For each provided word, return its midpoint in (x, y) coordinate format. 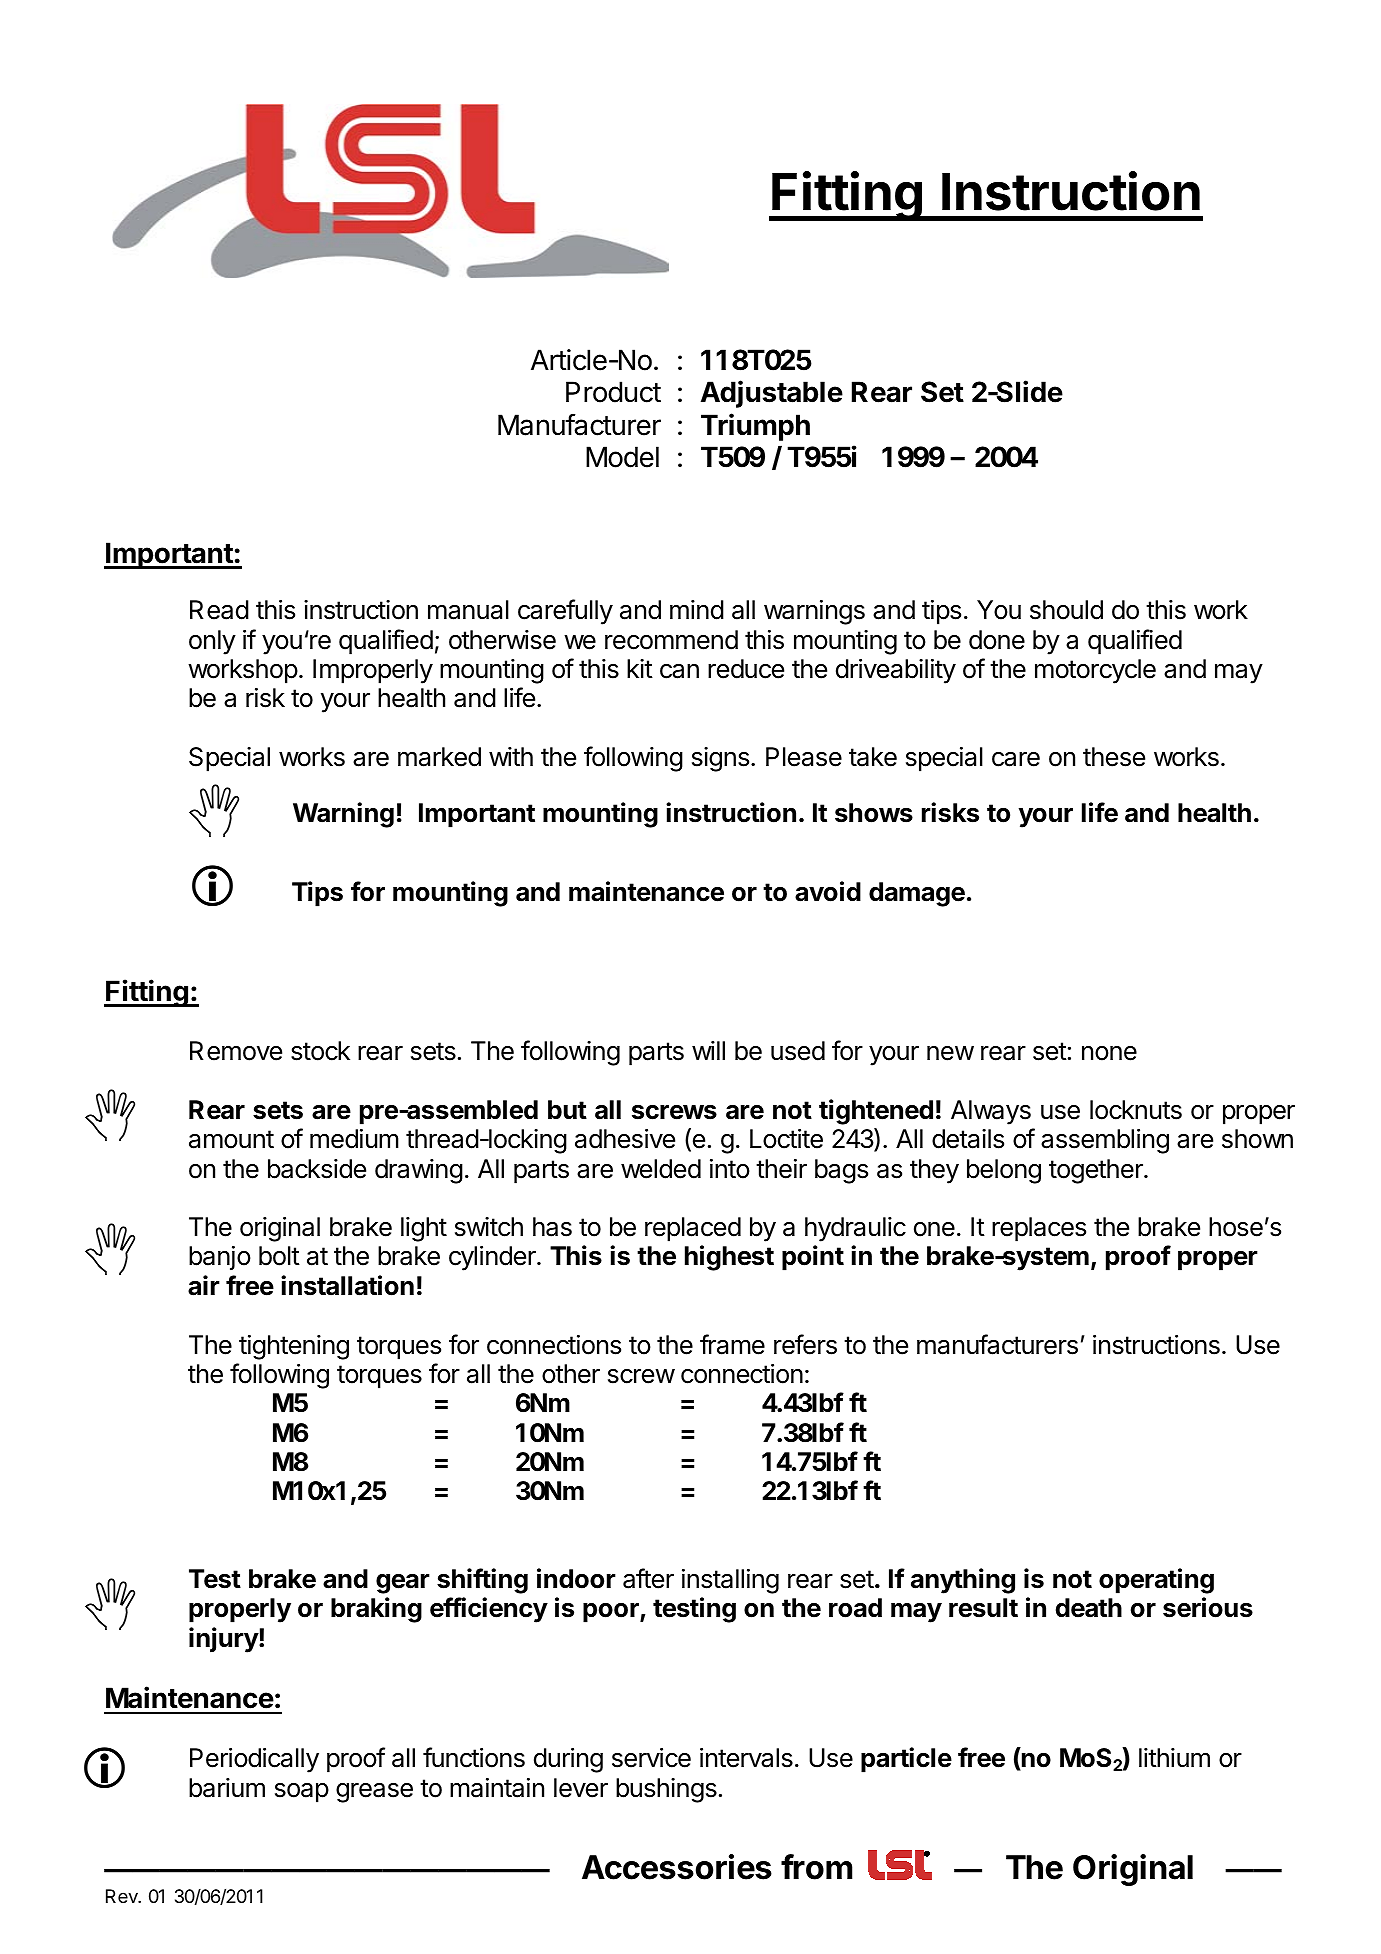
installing (730, 1581)
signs (720, 759)
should (1066, 610)
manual (468, 610)
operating (1156, 1581)
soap (302, 1793)
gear (403, 1584)
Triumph (755, 427)
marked (439, 757)
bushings (666, 1790)
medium (354, 1139)
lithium (1174, 1757)
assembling (1105, 1141)
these (1114, 757)
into (730, 1169)
